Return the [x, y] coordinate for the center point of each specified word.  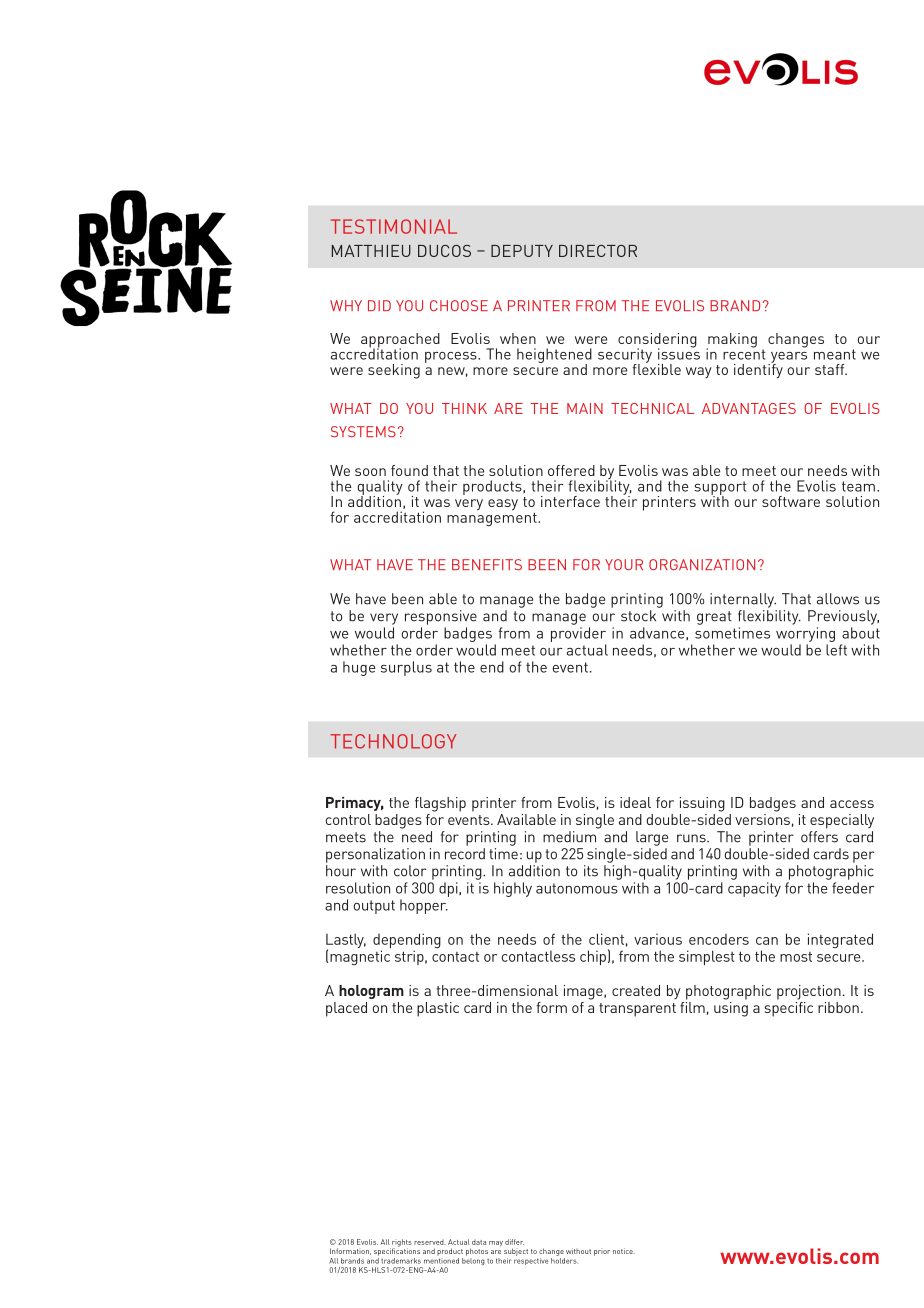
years [787, 358]
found [409, 470]
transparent [637, 1010]
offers [819, 837]
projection [809, 992]
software [791, 501]
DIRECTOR [598, 251]
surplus [406, 668]
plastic [438, 1009]
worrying [805, 634]
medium [569, 837]
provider [578, 634]
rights [402, 1244]
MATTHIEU [371, 251]
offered [571, 470]
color [410, 871]
